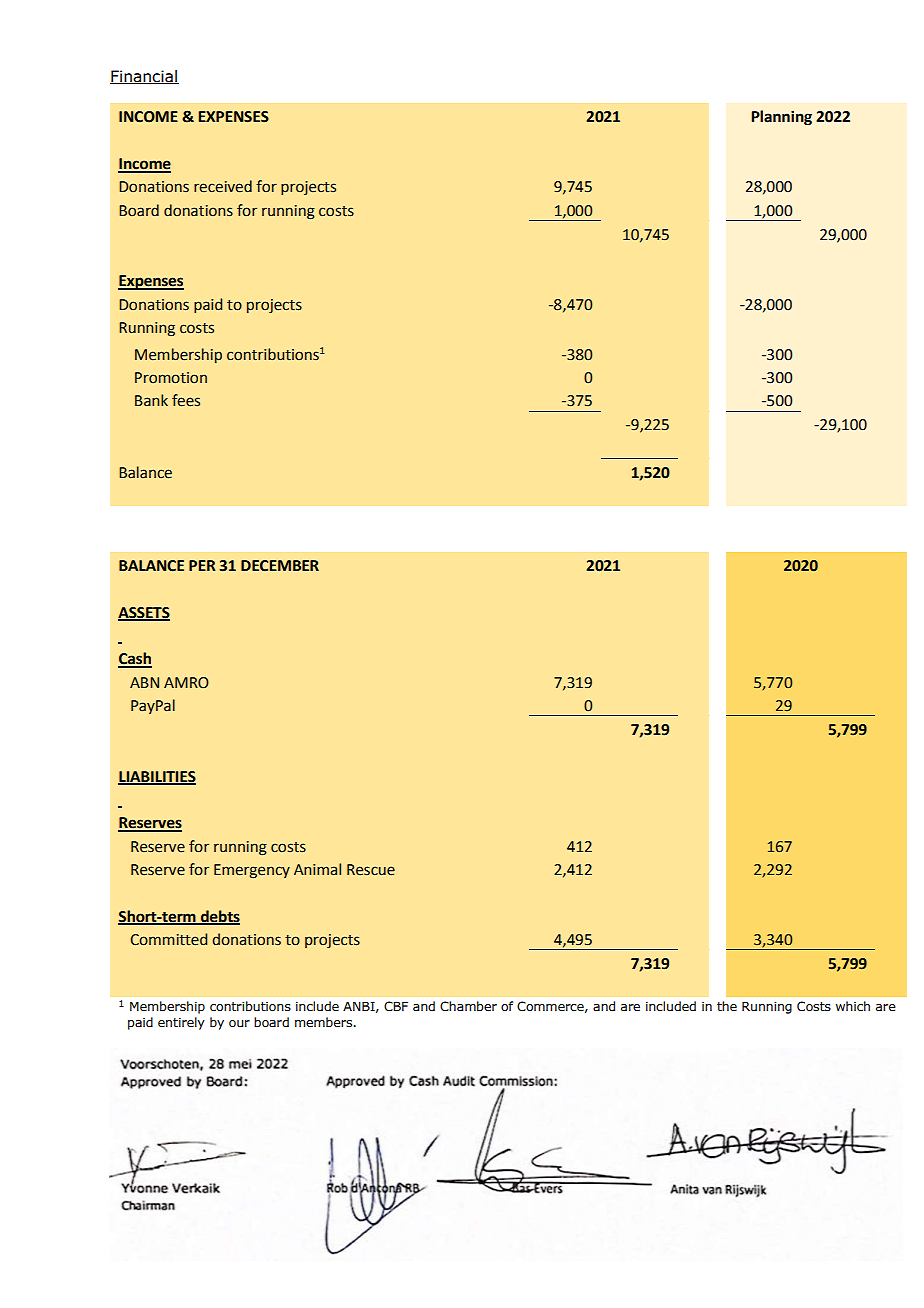 This screenshot has height=1308, width=924. What do you see at coordinates (239, 1023) in the screenshot?
I see `our` at bounding box center [239, 1023].
